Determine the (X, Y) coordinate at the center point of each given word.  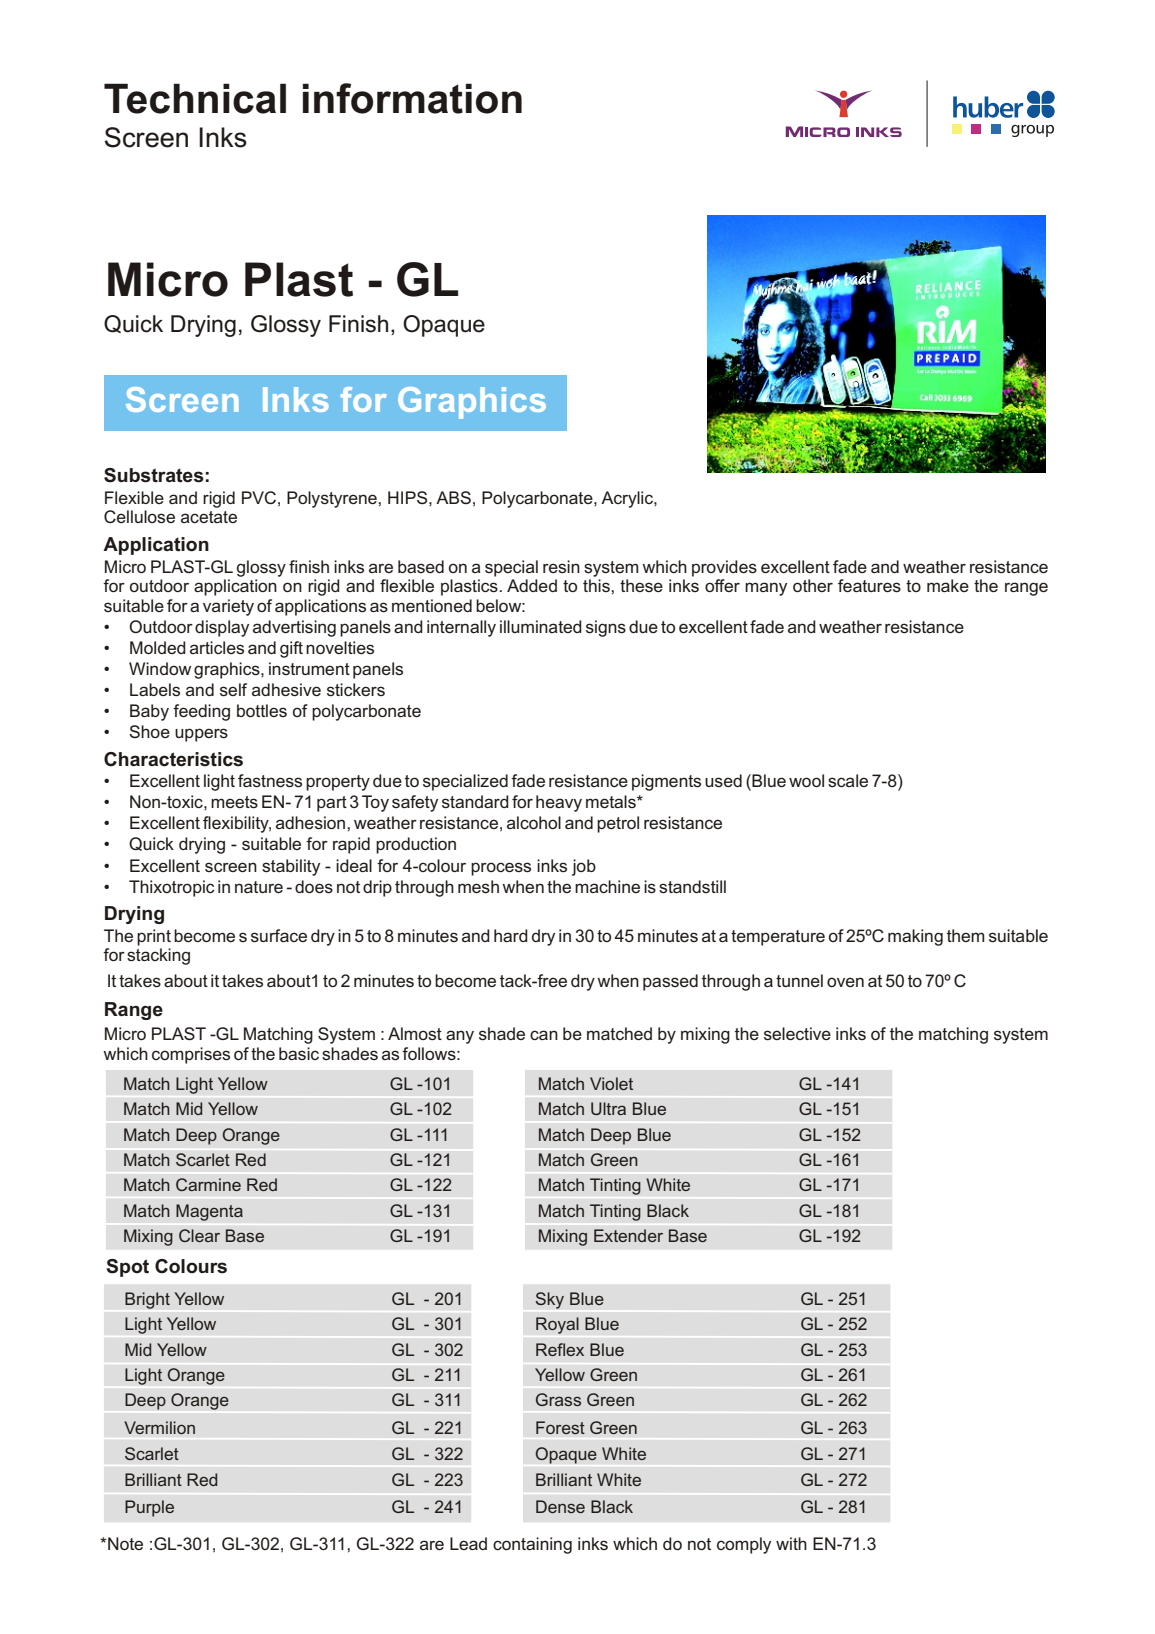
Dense (560, 1506)
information (412, 98)
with (791, 1543)
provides (724, 568)
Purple (149, 1508)
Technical (195, 98)
